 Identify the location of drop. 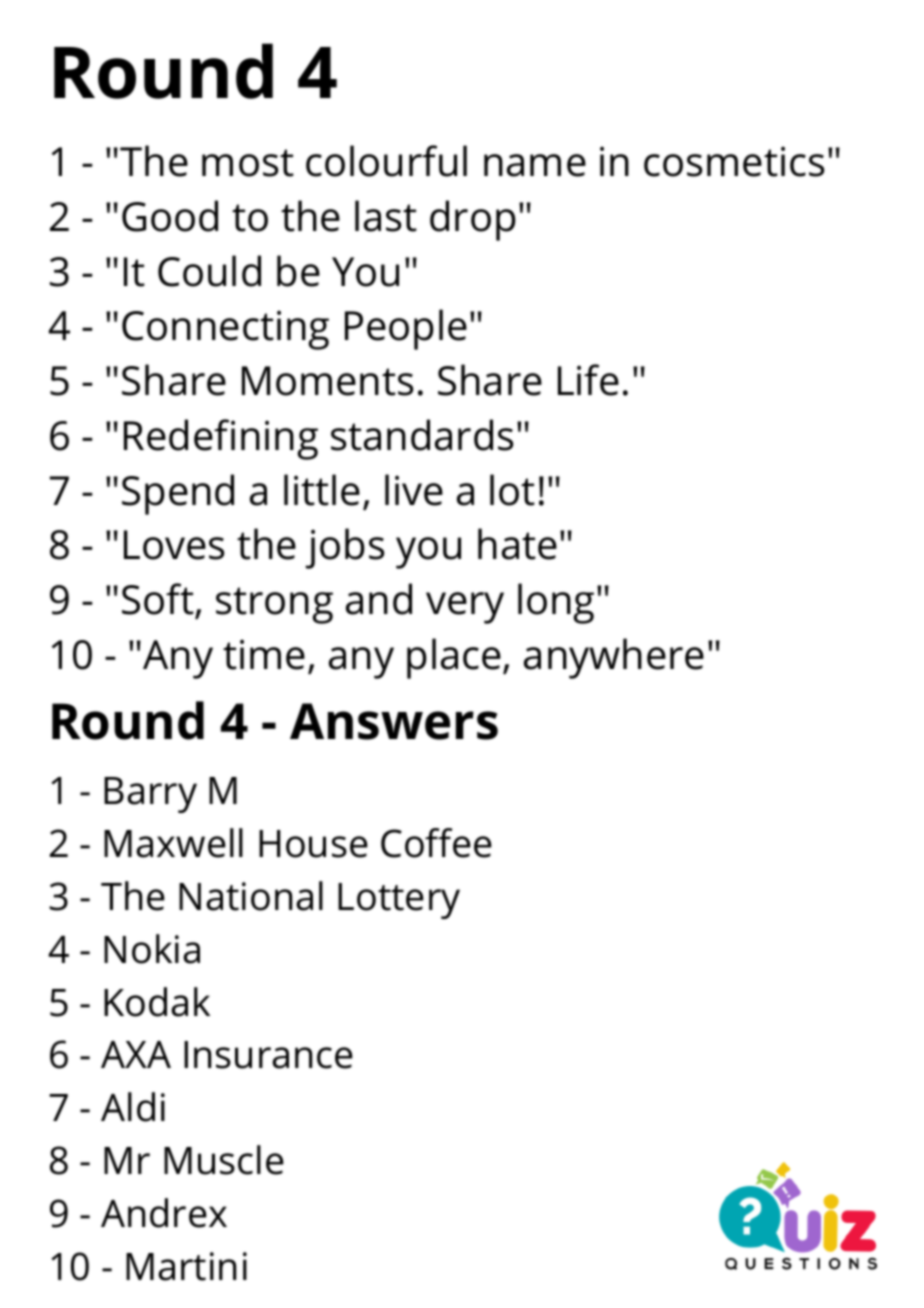
(473, 220).
